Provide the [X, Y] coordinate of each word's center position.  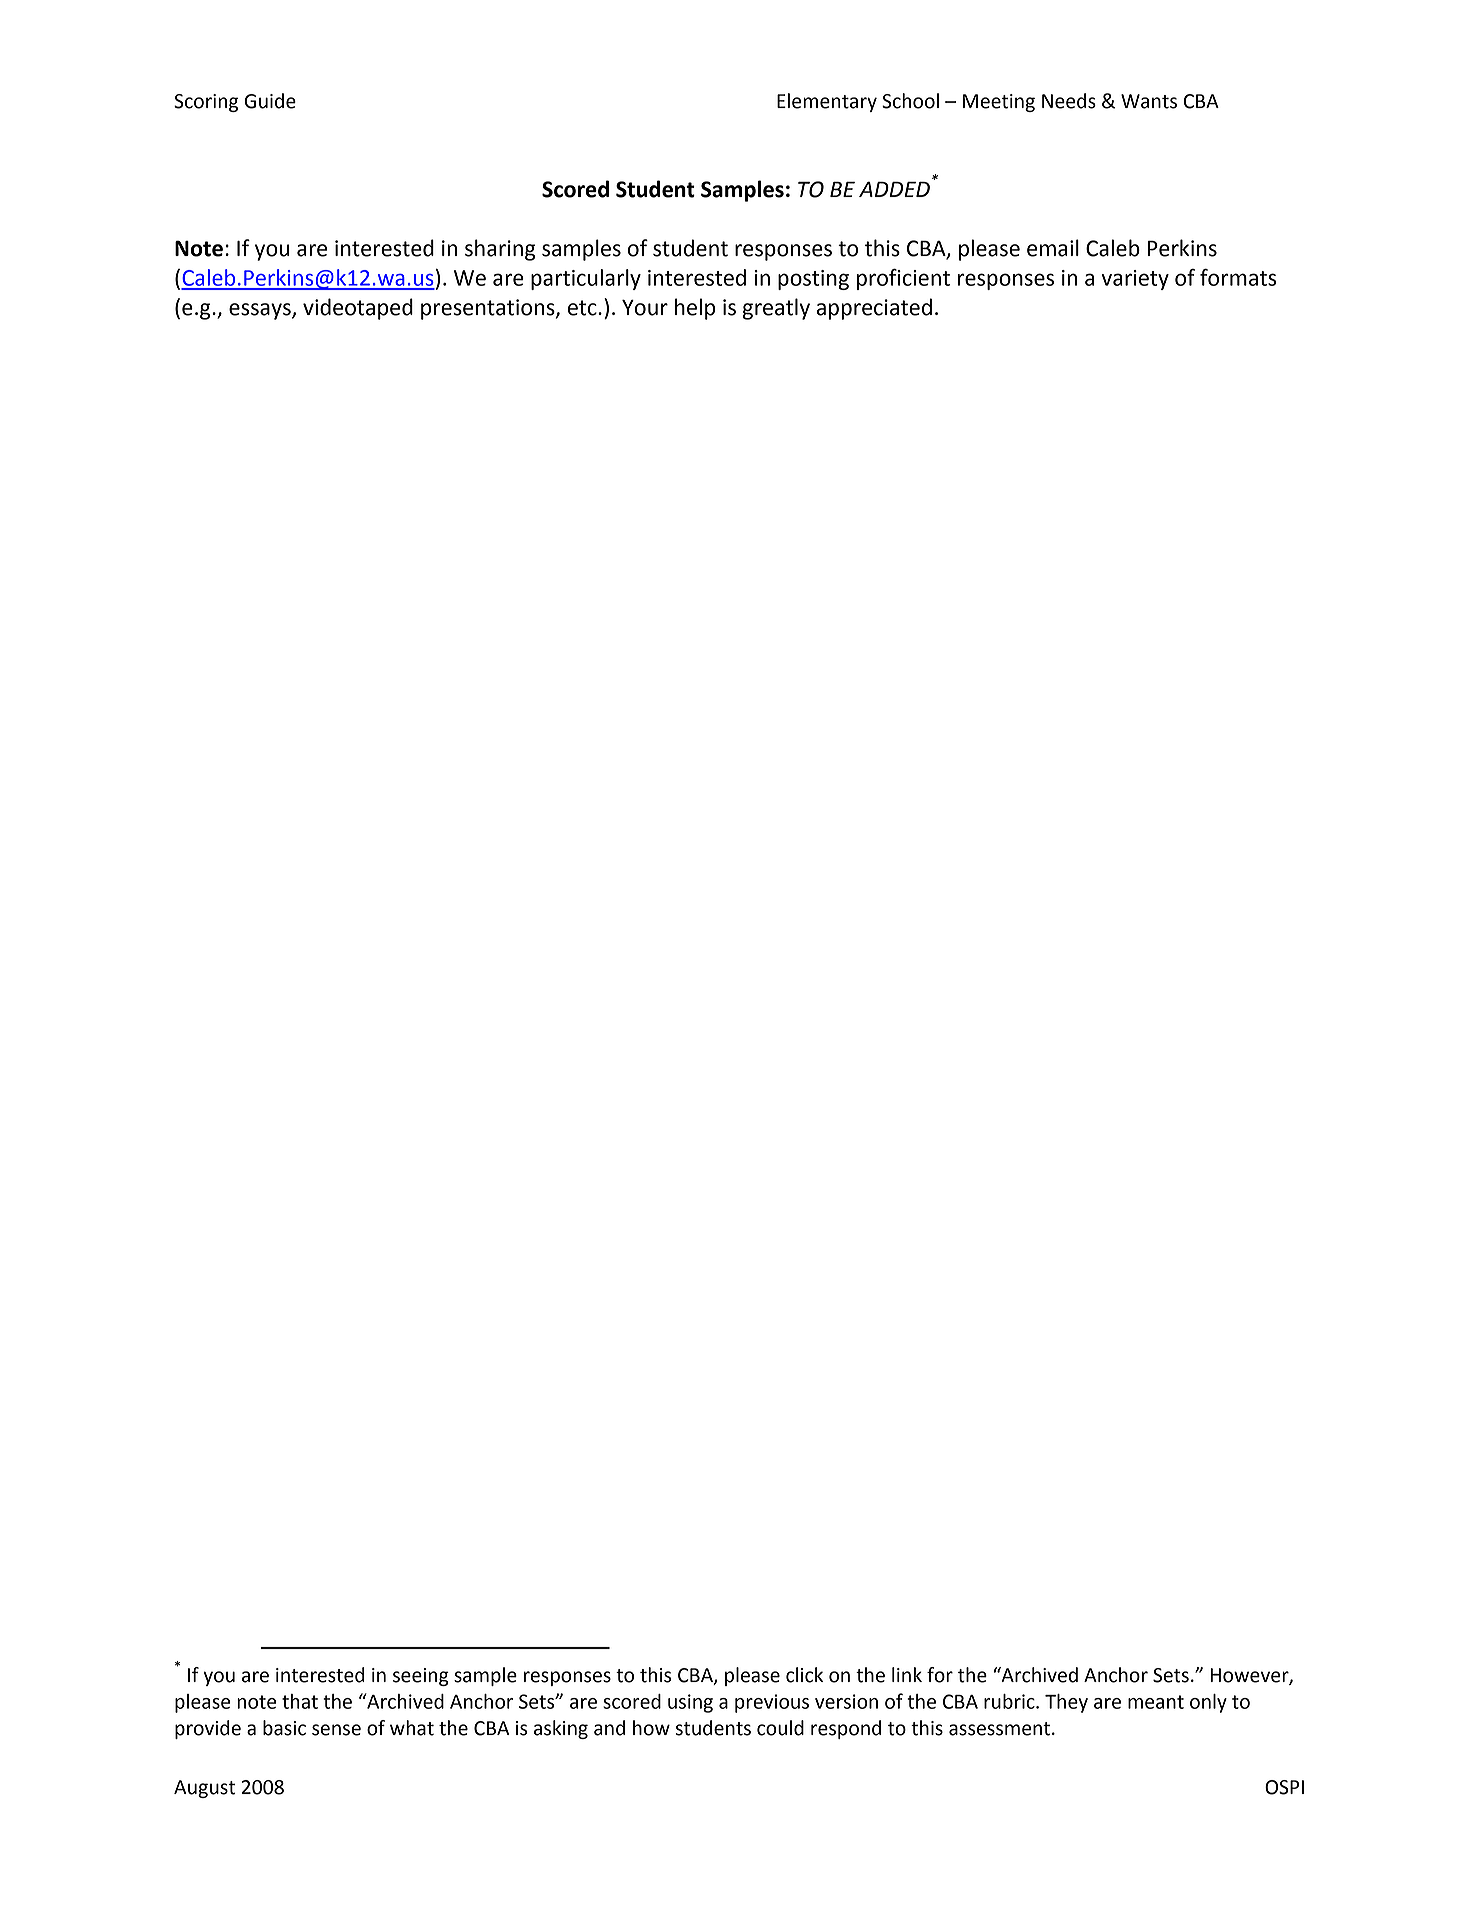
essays [261, 311]
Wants [1149, 101]
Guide [270, 101]
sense [336, 1730]
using [690, 1703]
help [695, 309]
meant [1156, 1702]
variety [1135, 280]
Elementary [827, 102]
